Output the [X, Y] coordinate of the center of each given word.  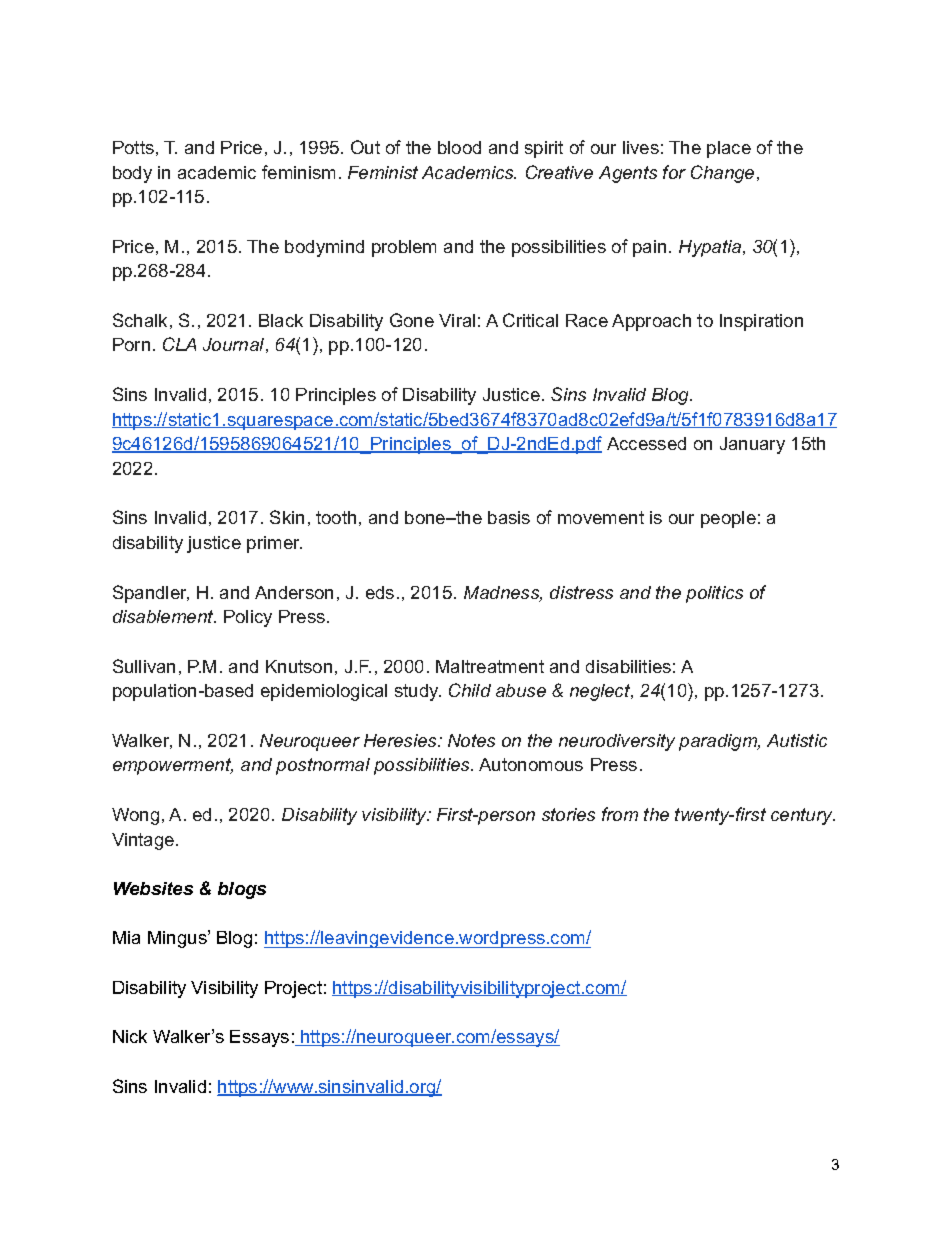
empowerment [173, 766]
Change [722, 174]
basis [509, 517]
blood [459, 147]
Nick [130, 1036]
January [752, 445]
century [803, 816]
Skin [287, 517]
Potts [133, 147]
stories [568, 814]
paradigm [719, 742]
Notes [471, 740]
